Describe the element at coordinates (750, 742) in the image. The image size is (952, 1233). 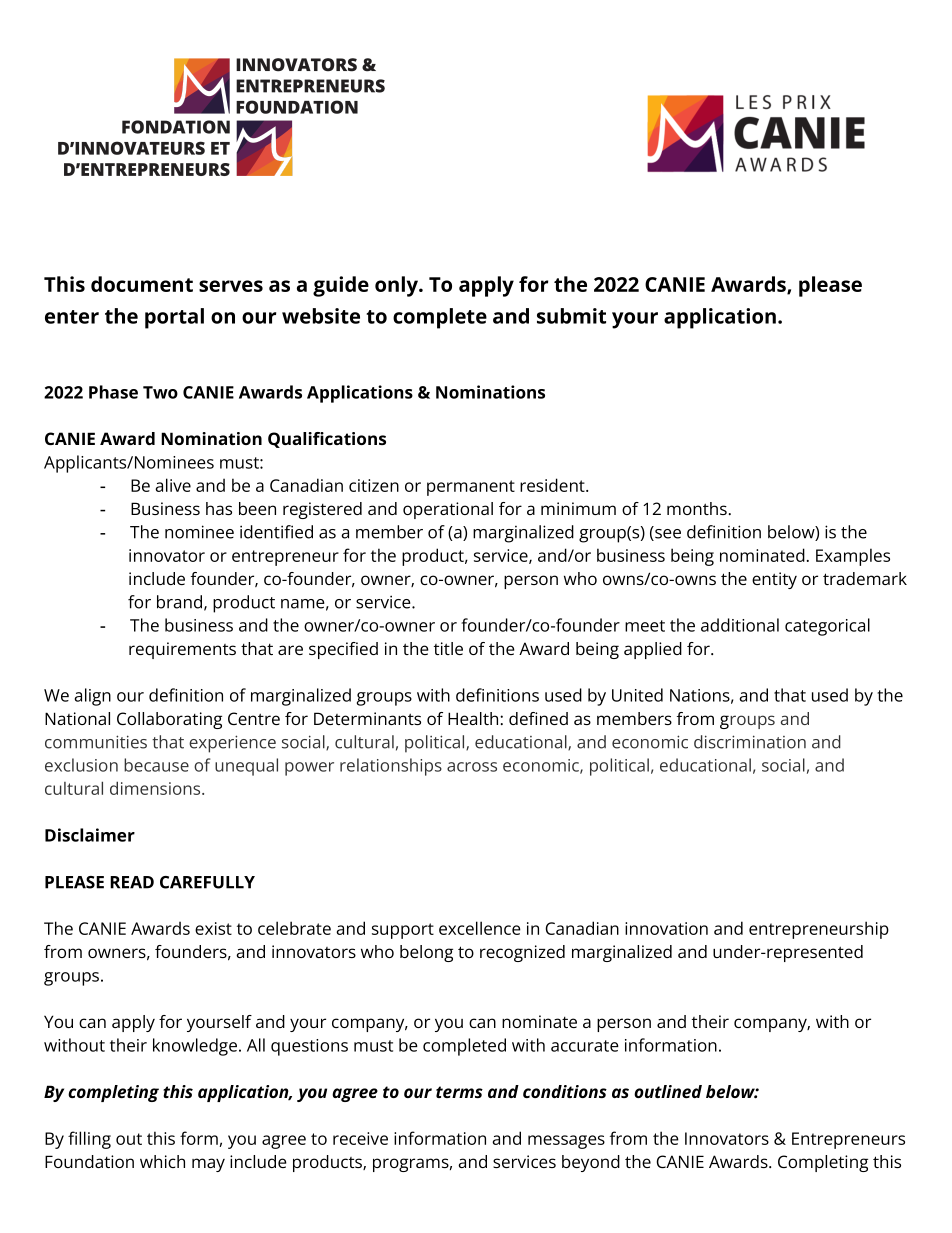
I see `discrimination` at that location.
